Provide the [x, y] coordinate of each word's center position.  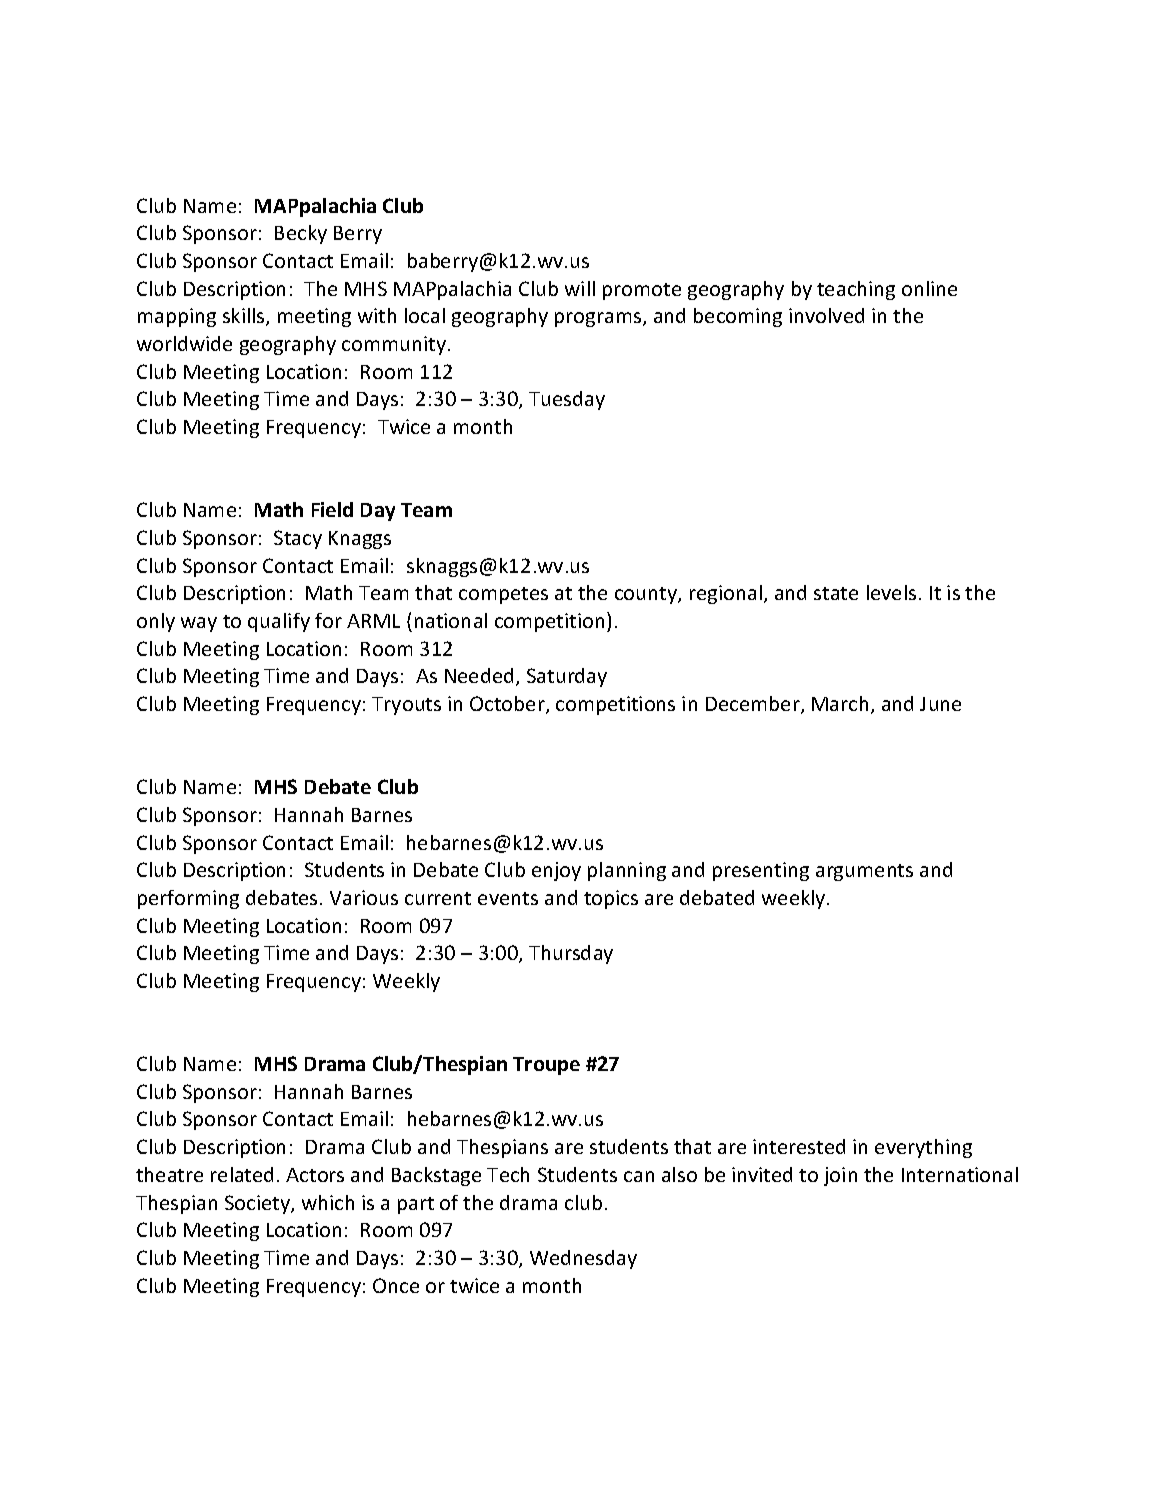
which [328, 1202]
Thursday [571, 954]
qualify [279, 622]
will [580, 288]
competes [503, 595]
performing [188, 899]
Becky [301, 234]
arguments [864, 872]
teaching [856, 290]
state [836, 593]
